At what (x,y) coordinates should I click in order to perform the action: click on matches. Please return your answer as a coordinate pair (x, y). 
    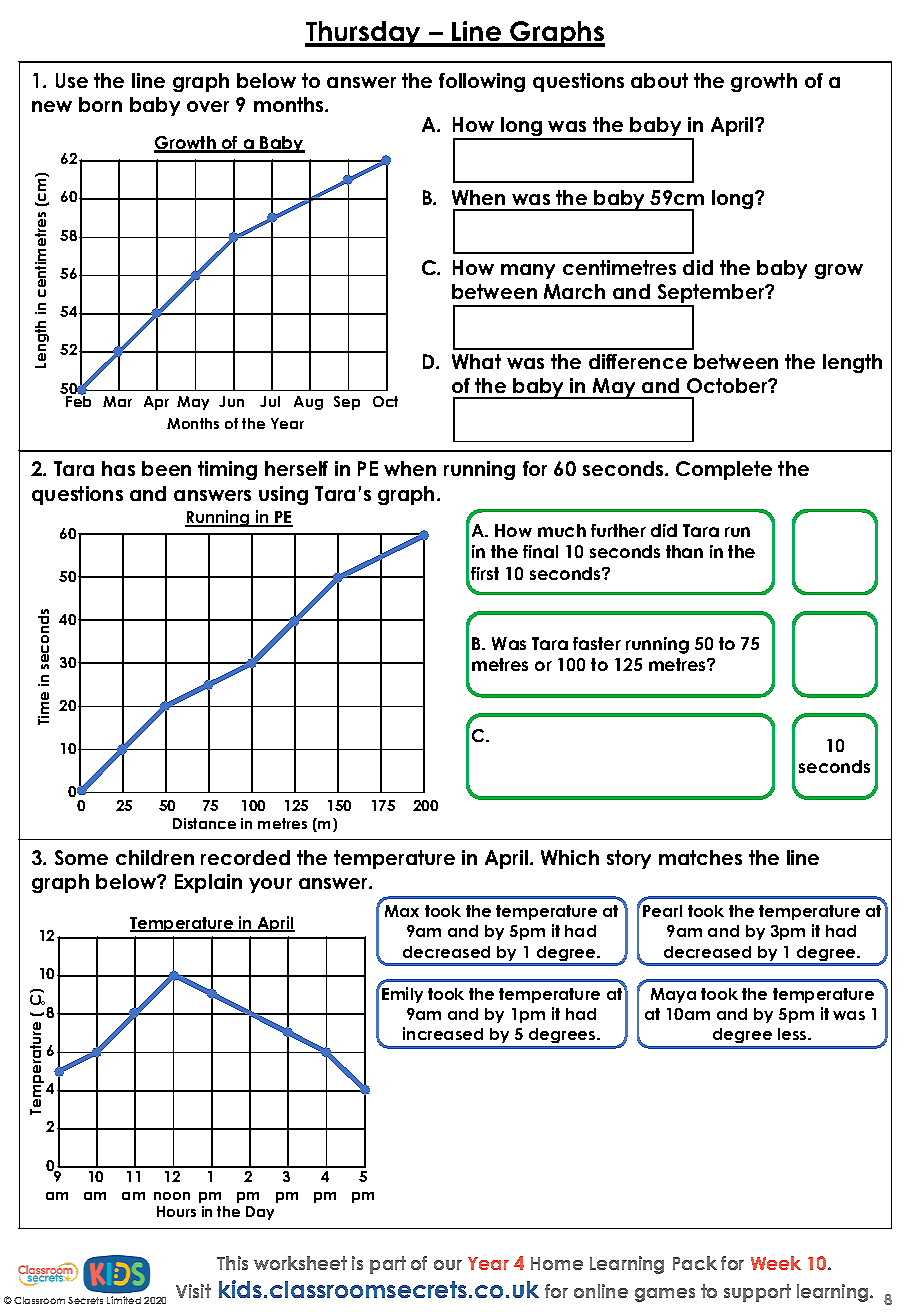
    Looking at the image, I should click on (700, 857).
